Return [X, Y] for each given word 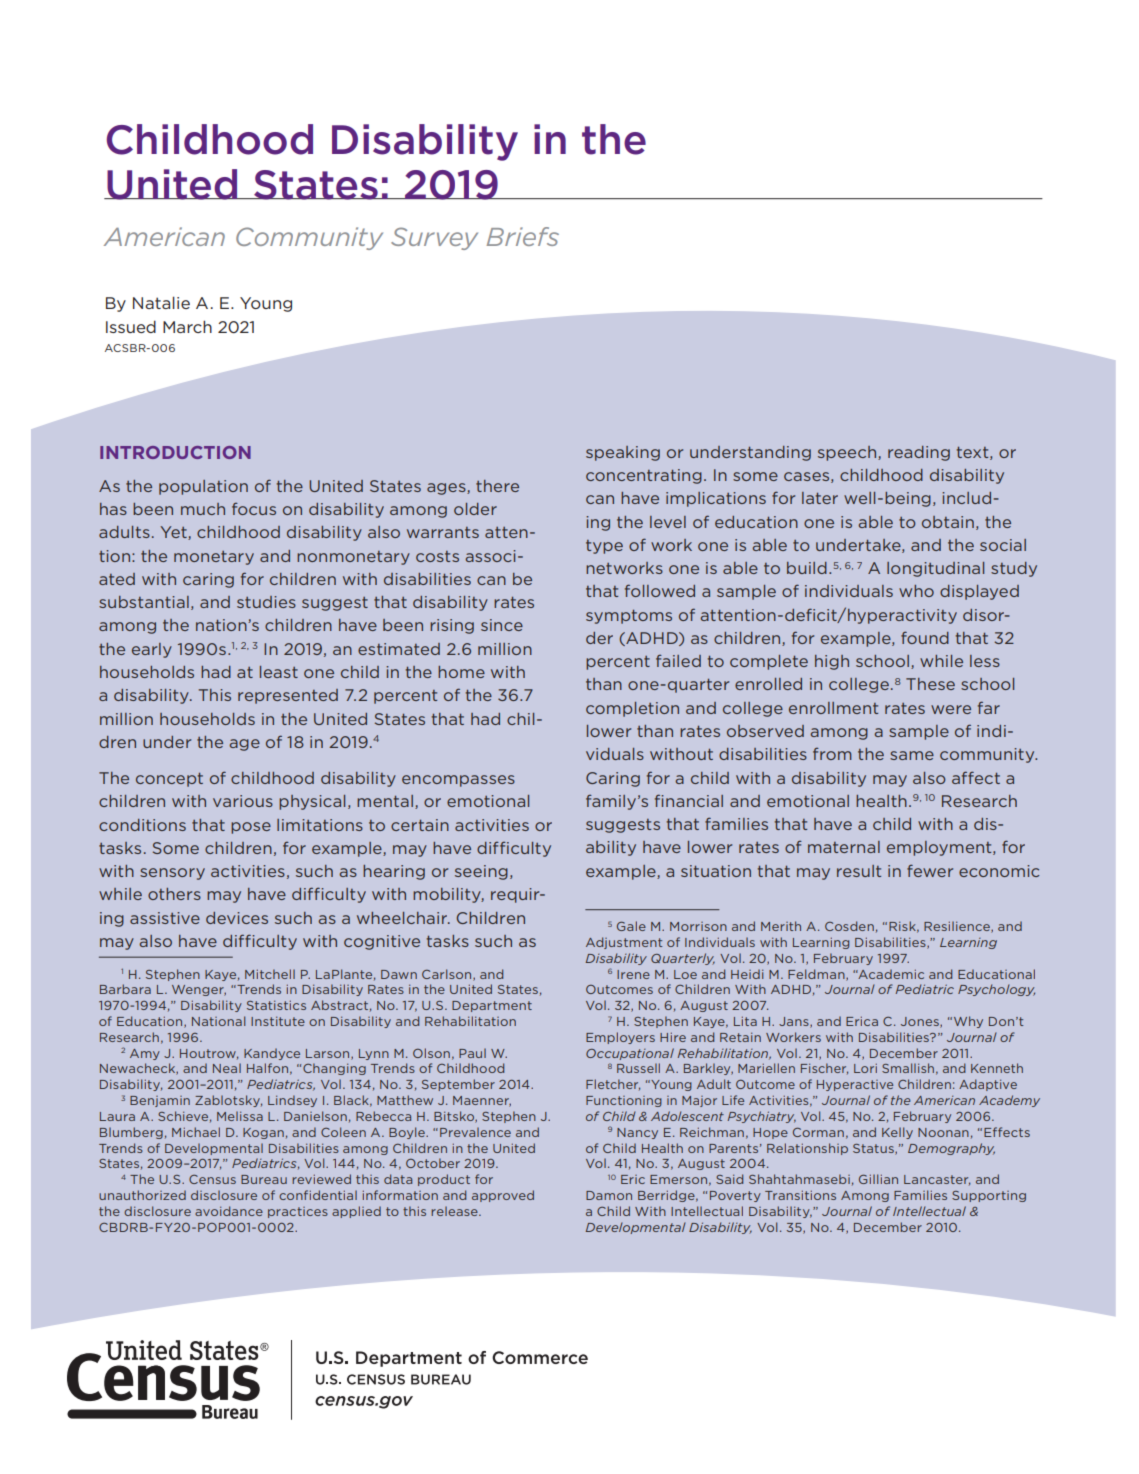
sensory [172, 874]
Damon [609, 1195]
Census [212, 1179]
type [604, 547]
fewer [930, 870]
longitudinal [935, 569]
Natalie [161, 302]
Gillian [878, 1179]
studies [266, 602]
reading [919, 453]
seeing [481, 872]
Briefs [523, 236]
